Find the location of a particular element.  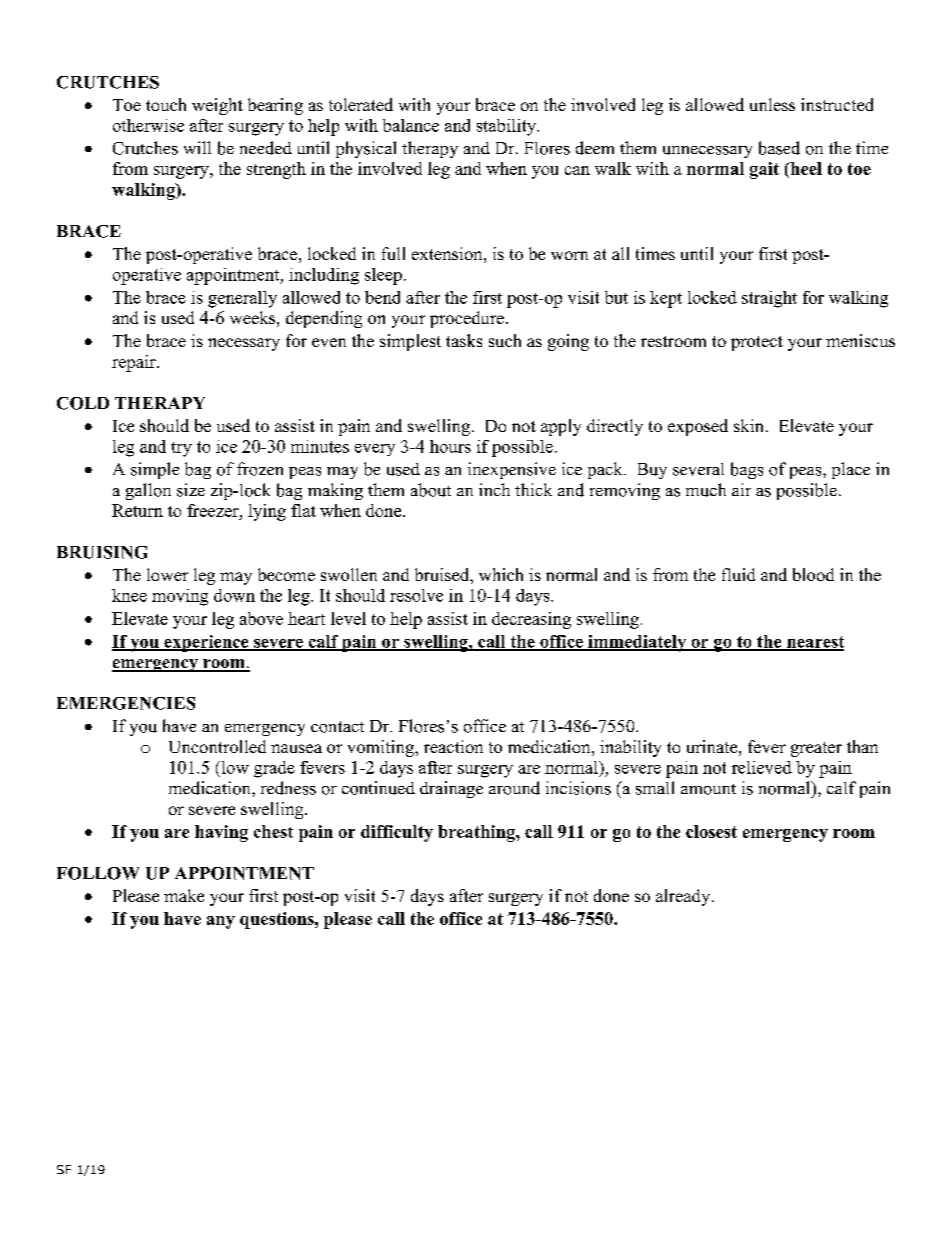

EMERGENCIES is located at coordinates (126, 703).
